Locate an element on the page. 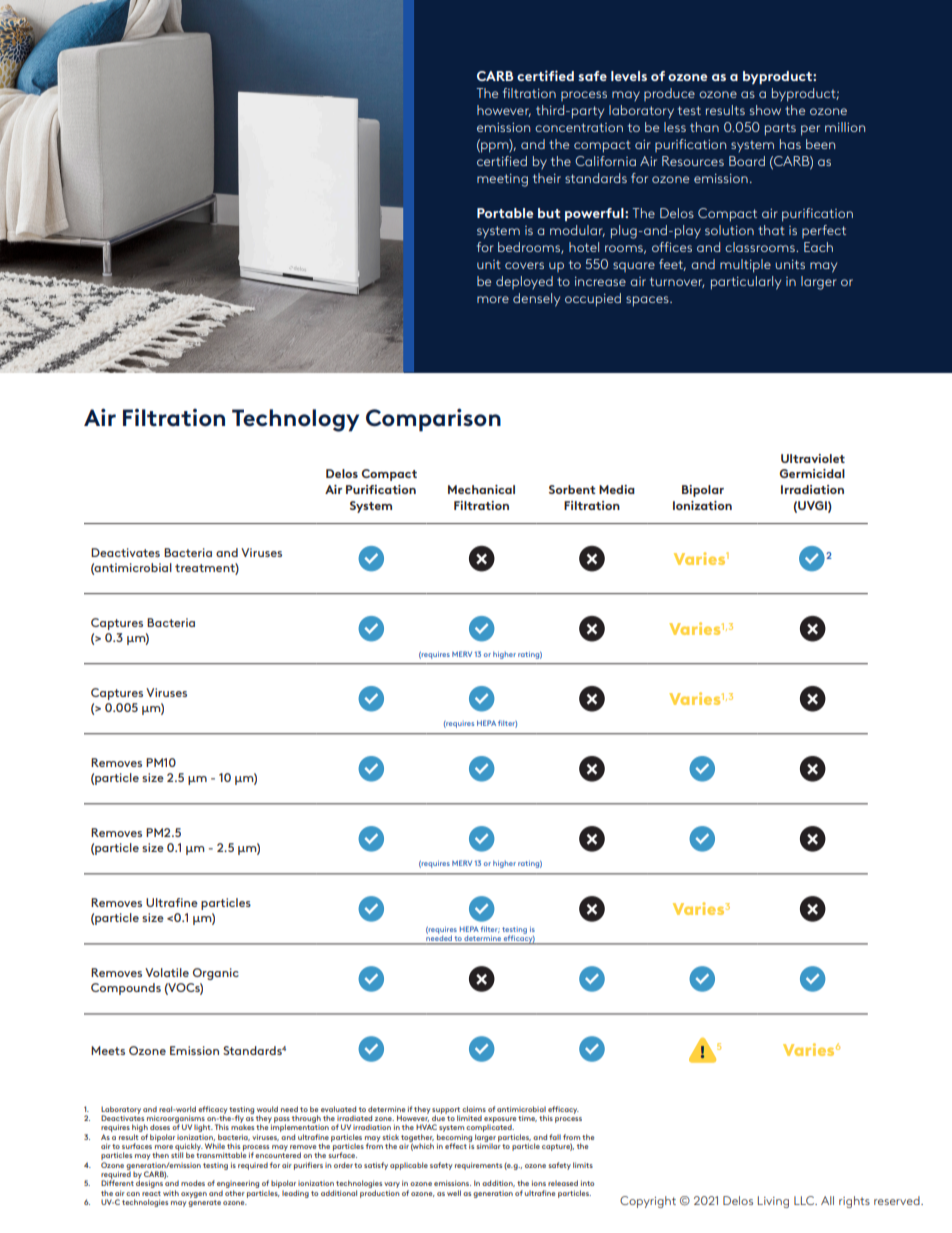 The width and height of the page is (952, 1233). Technology is located at coordinates (295, 420).
